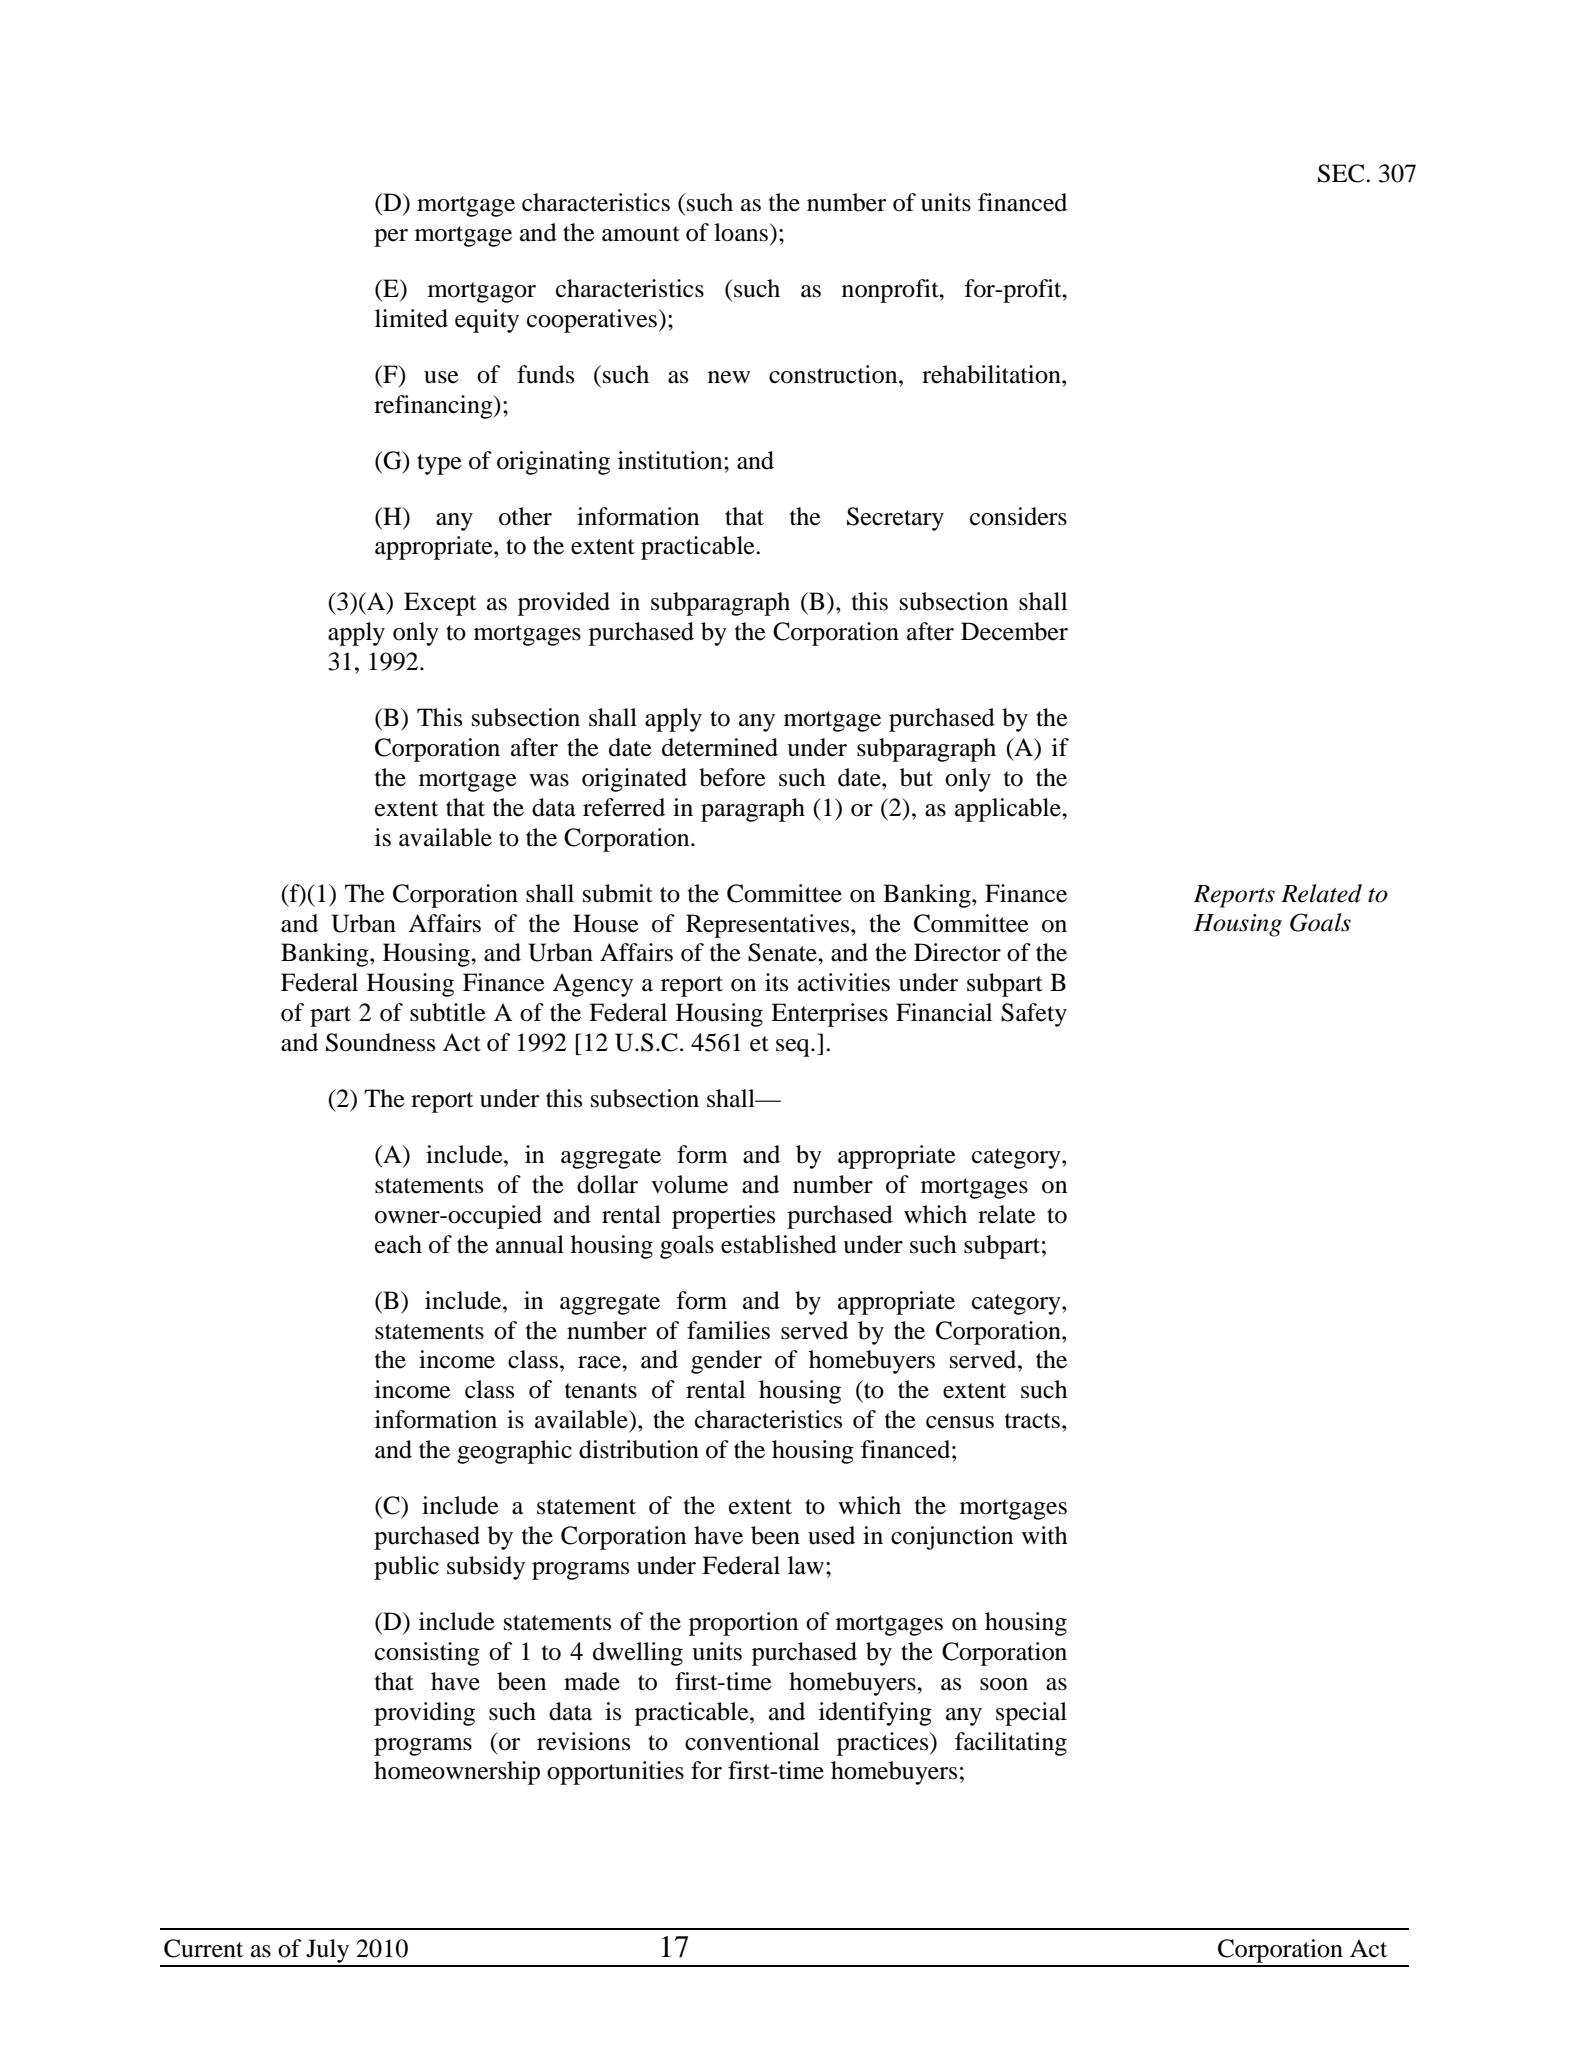 The image size is (1592, 2060). I want to click on December, so click(1014, 631).
